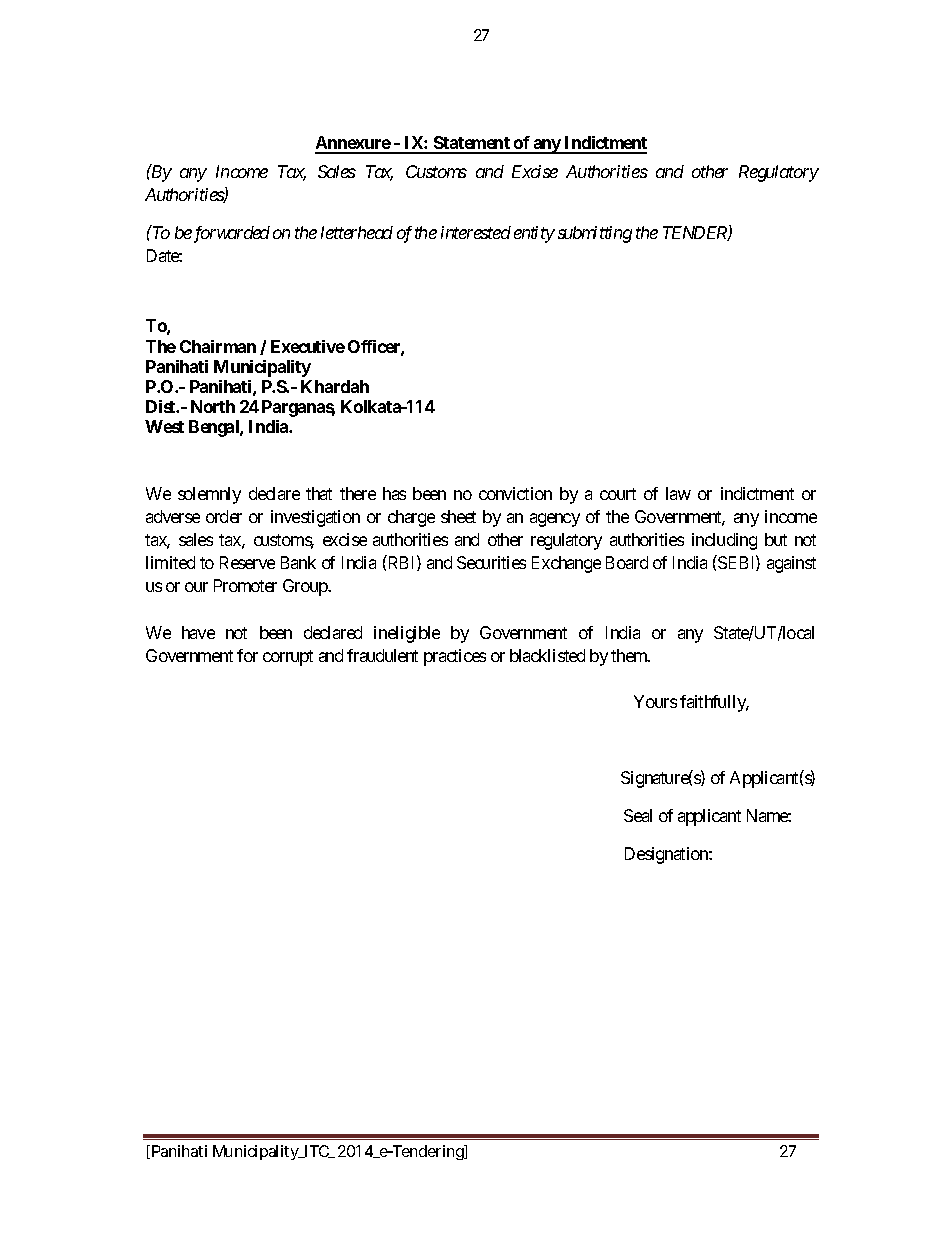  Describe the element at coordinates (288, 658) in the document. I see `corrupt` at that location.
